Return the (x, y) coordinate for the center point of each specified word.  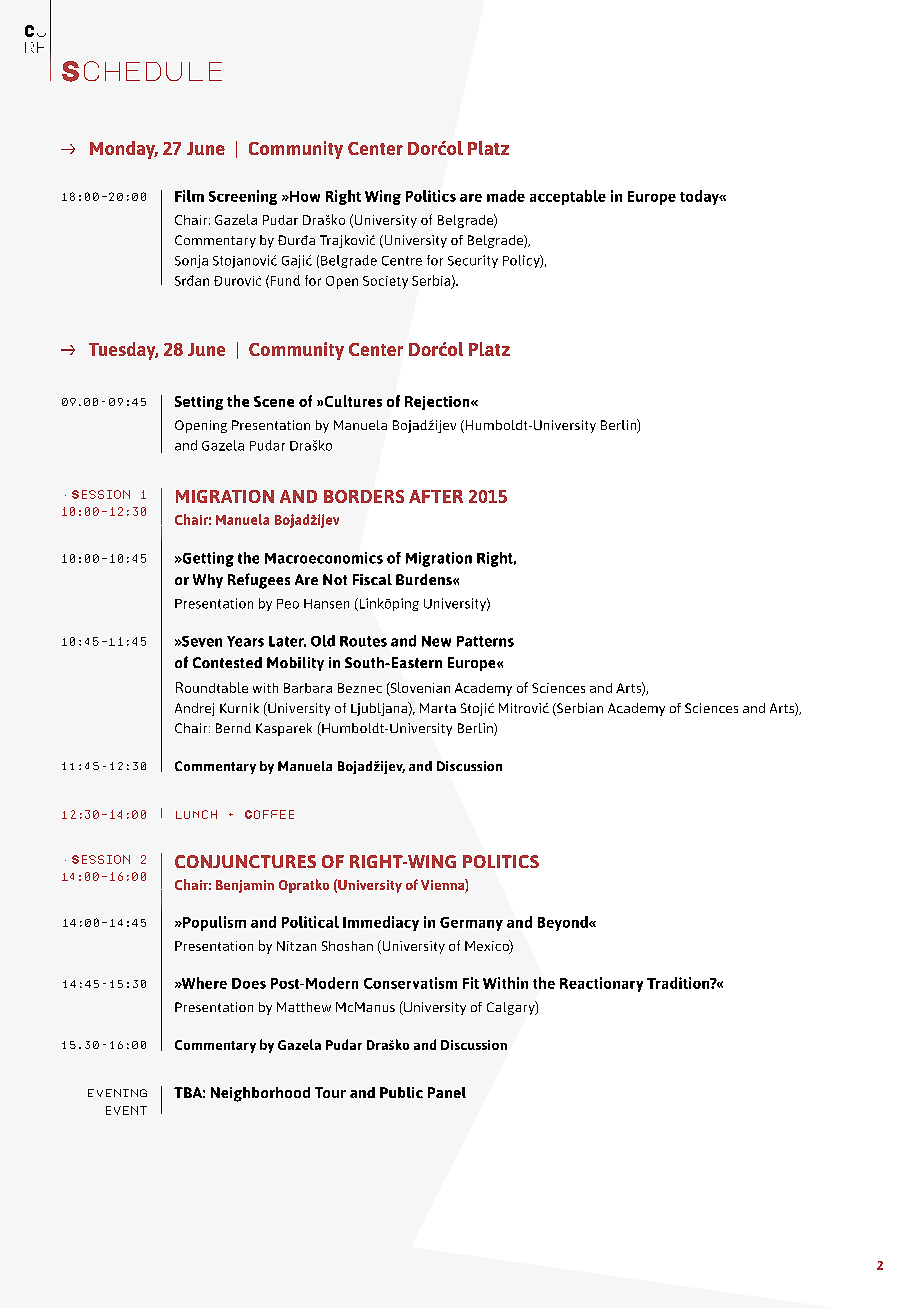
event (126, 1110)
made (506, 196)
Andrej (194, 709)
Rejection (438, 403)
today (700, 197)
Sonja (191, 261)
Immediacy (381, 923)
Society (385, 282)
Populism (213, 923)
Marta (438, 708)
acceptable (568, 197)
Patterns (485, 641)
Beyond (564, 923)
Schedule (142, 71)
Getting (207, 559)
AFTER (436, 496)
